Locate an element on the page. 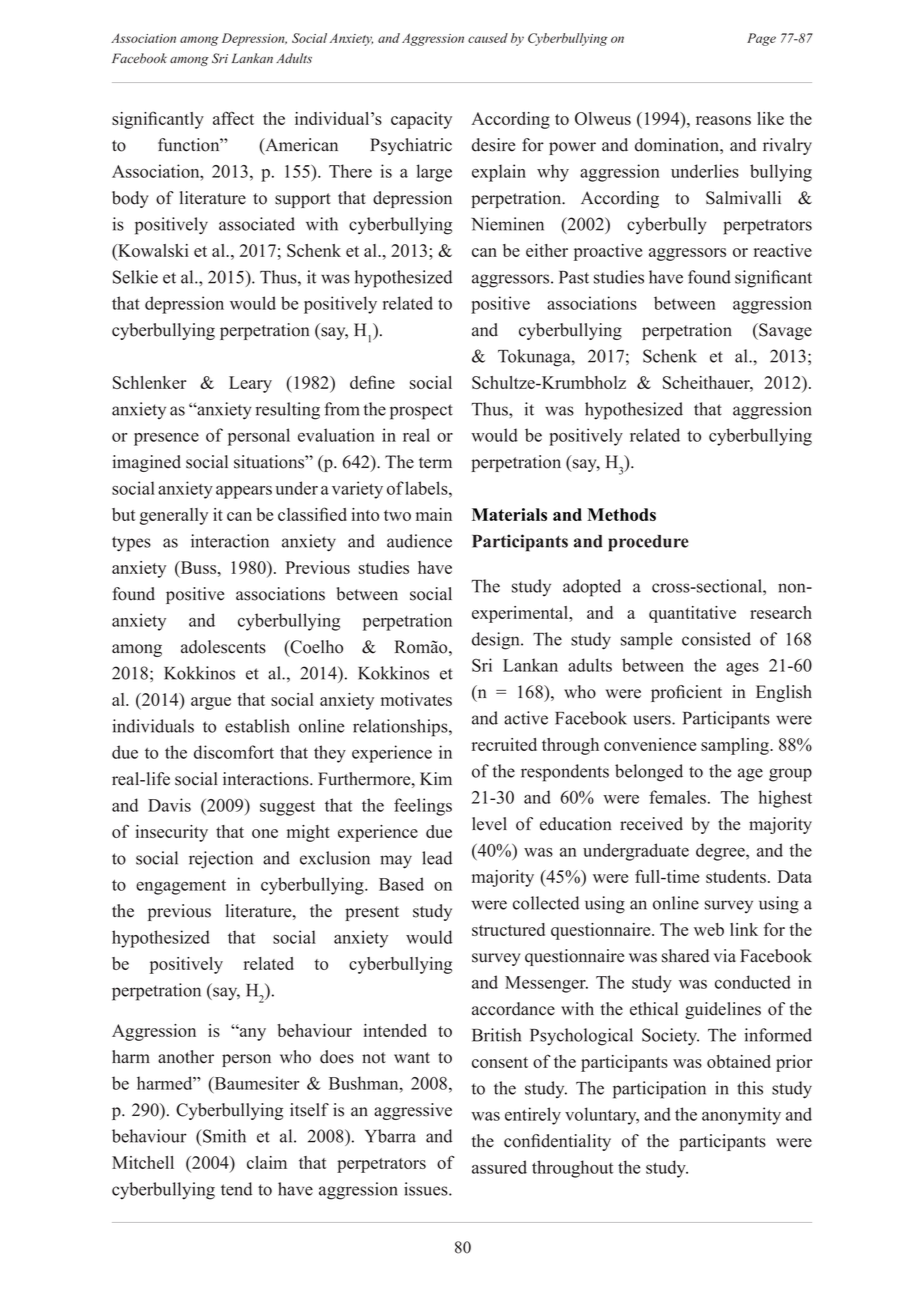  sampling is located at coordinates (736, 746).
